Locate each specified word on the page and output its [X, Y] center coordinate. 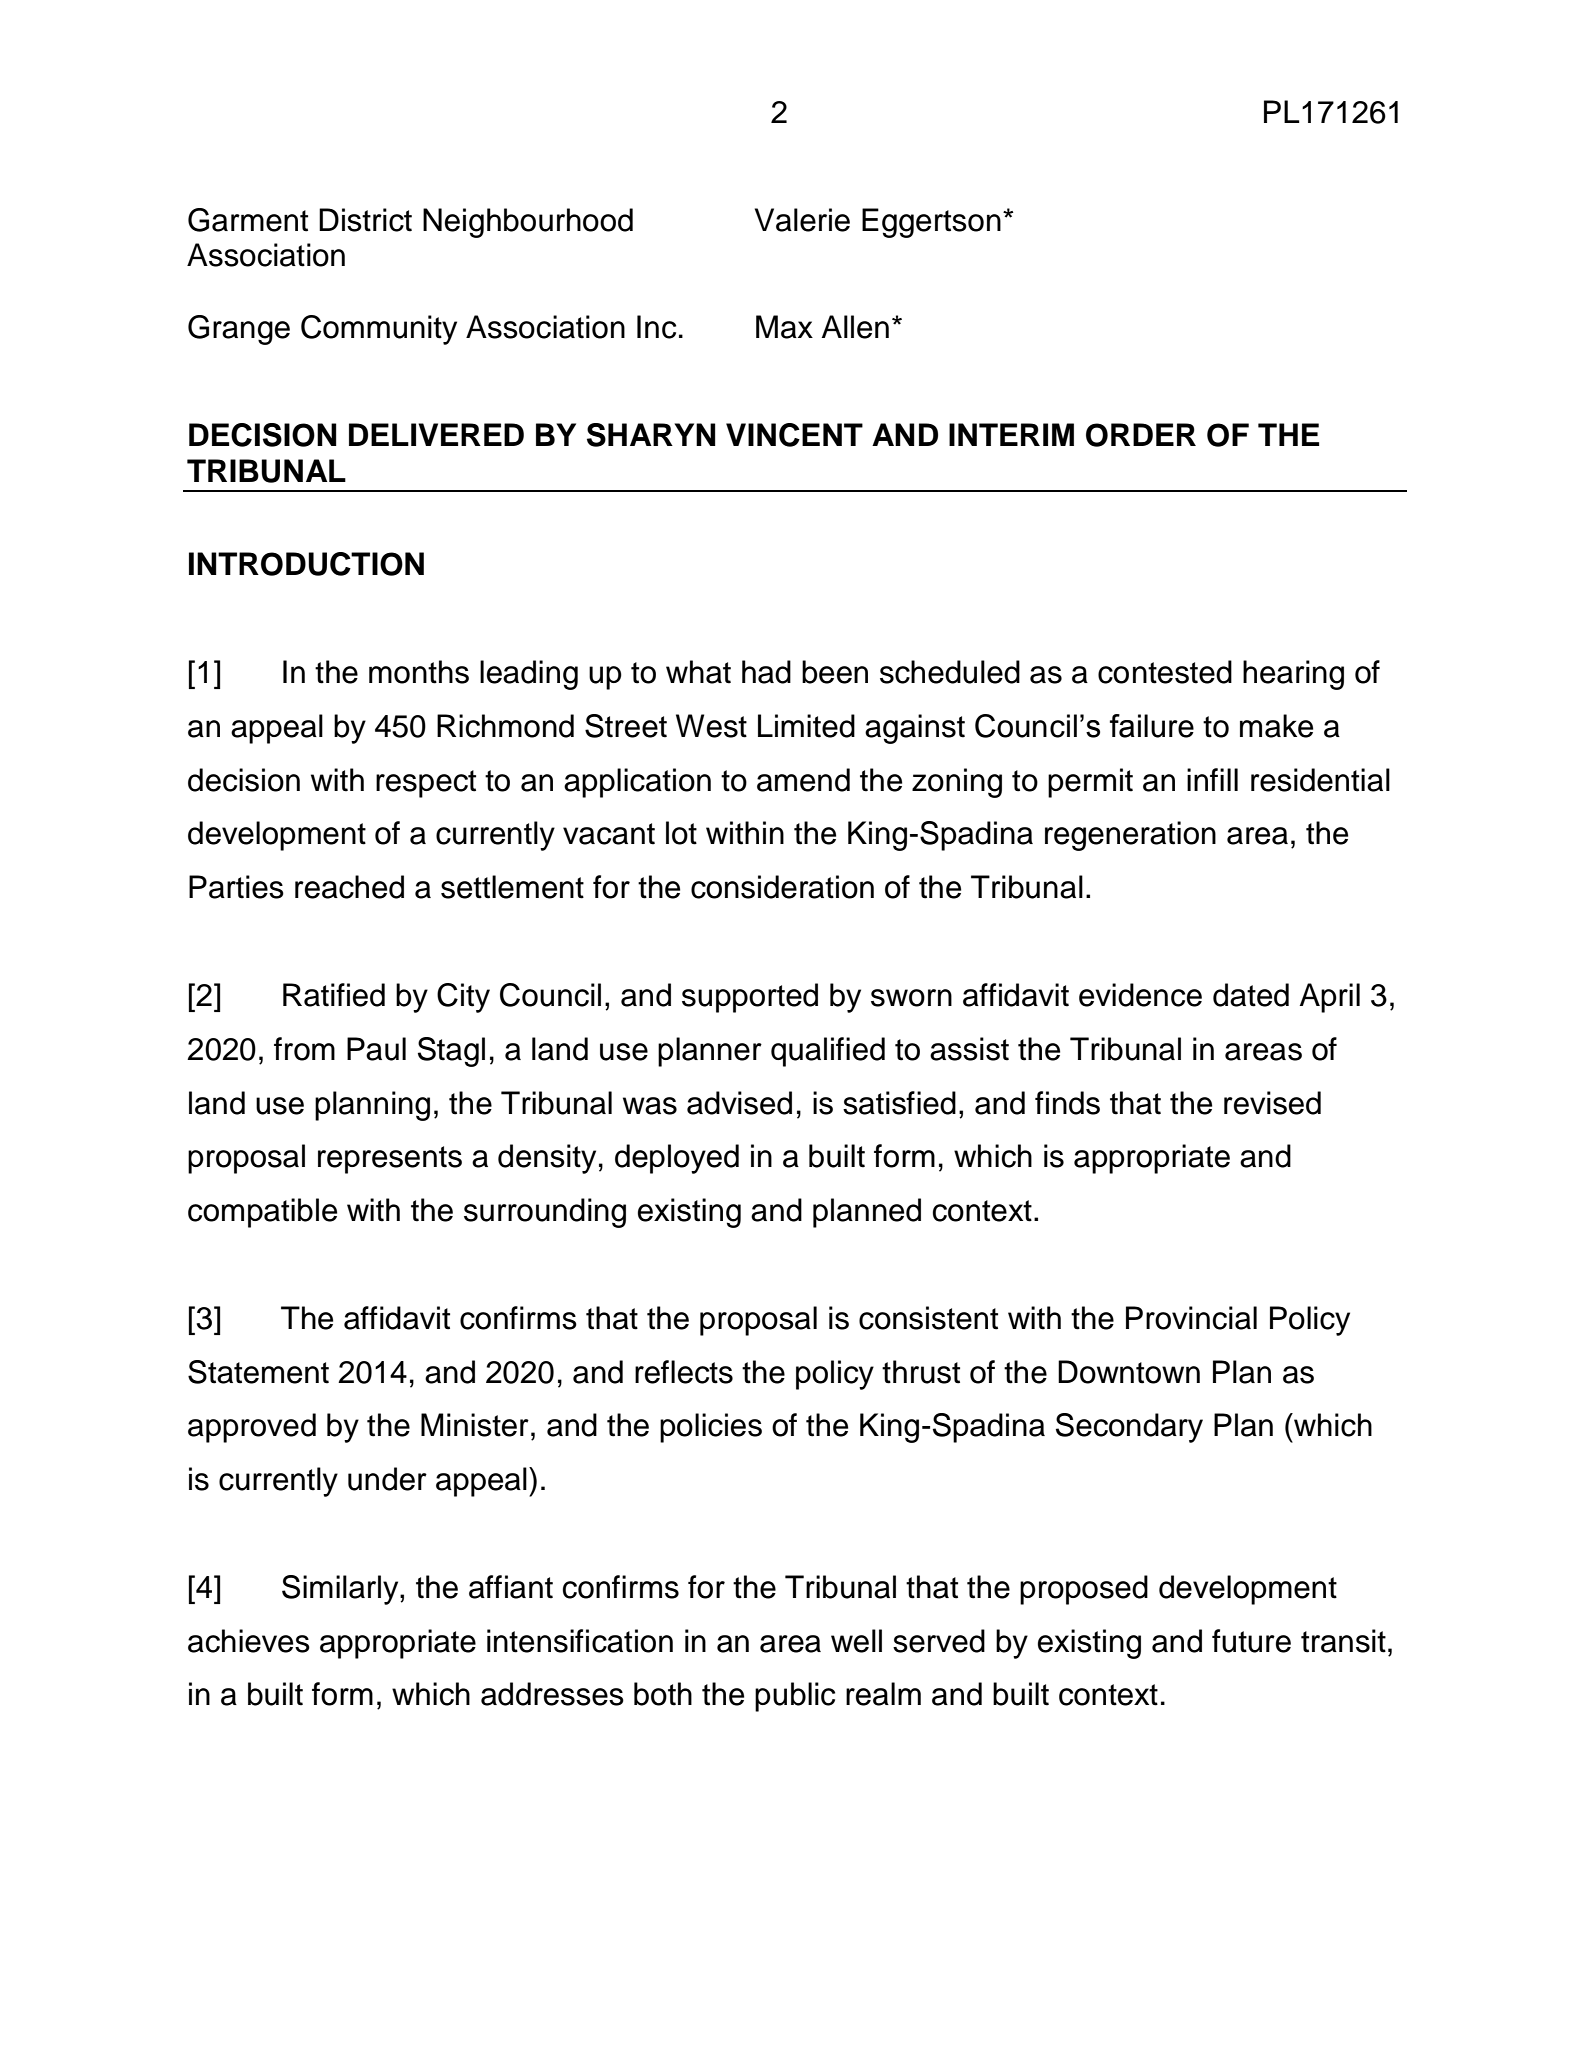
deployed [677, 1159]
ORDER [1141, 435]
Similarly [341, 1590]
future [1251, 1641]
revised [1272, 1103]
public [795, 1697]
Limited [806, 726]
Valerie [802, 220]
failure [1152, 726]
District [365, 220]
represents [390, 1160]
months [419, 672]
